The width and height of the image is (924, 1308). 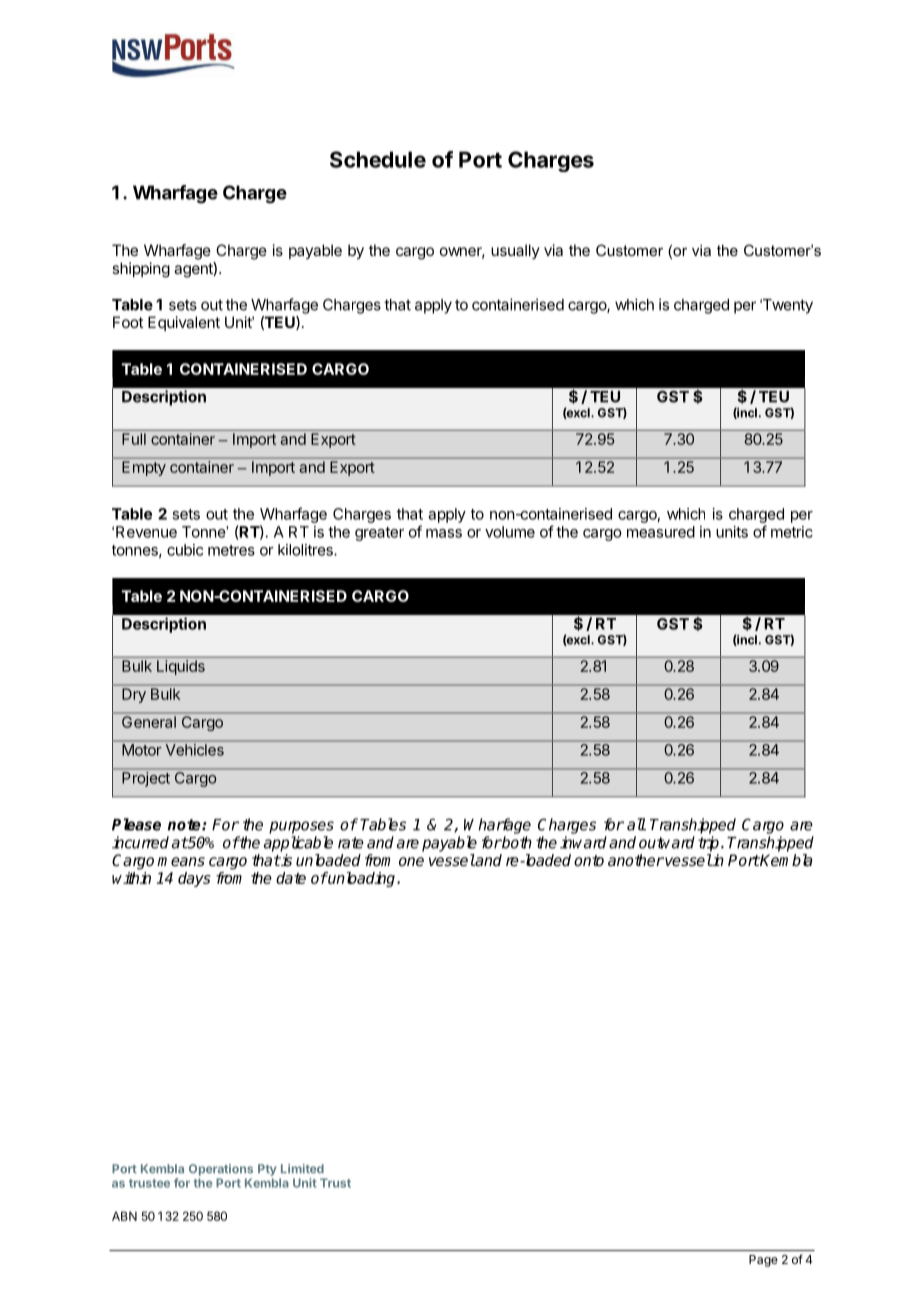 I want to click on Schedule, so click(x=378, y=159).
